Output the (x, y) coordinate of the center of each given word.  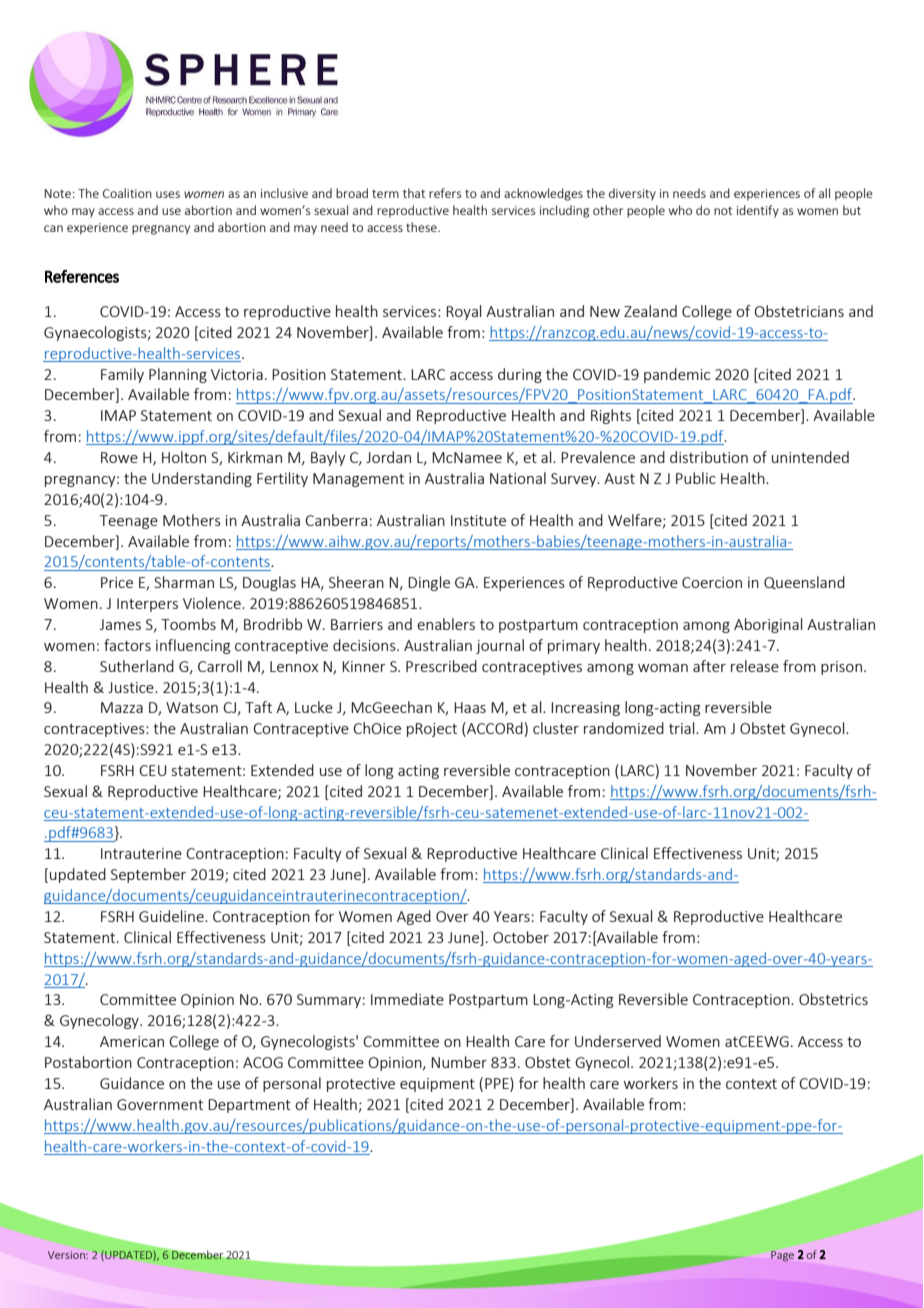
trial (683, 728)
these (422, 227)
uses (168, 194)
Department (249, 1106)
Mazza (122, 707)
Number (459, 1062)
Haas (470, 707)
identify (758, 211)
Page (782, 1256)
